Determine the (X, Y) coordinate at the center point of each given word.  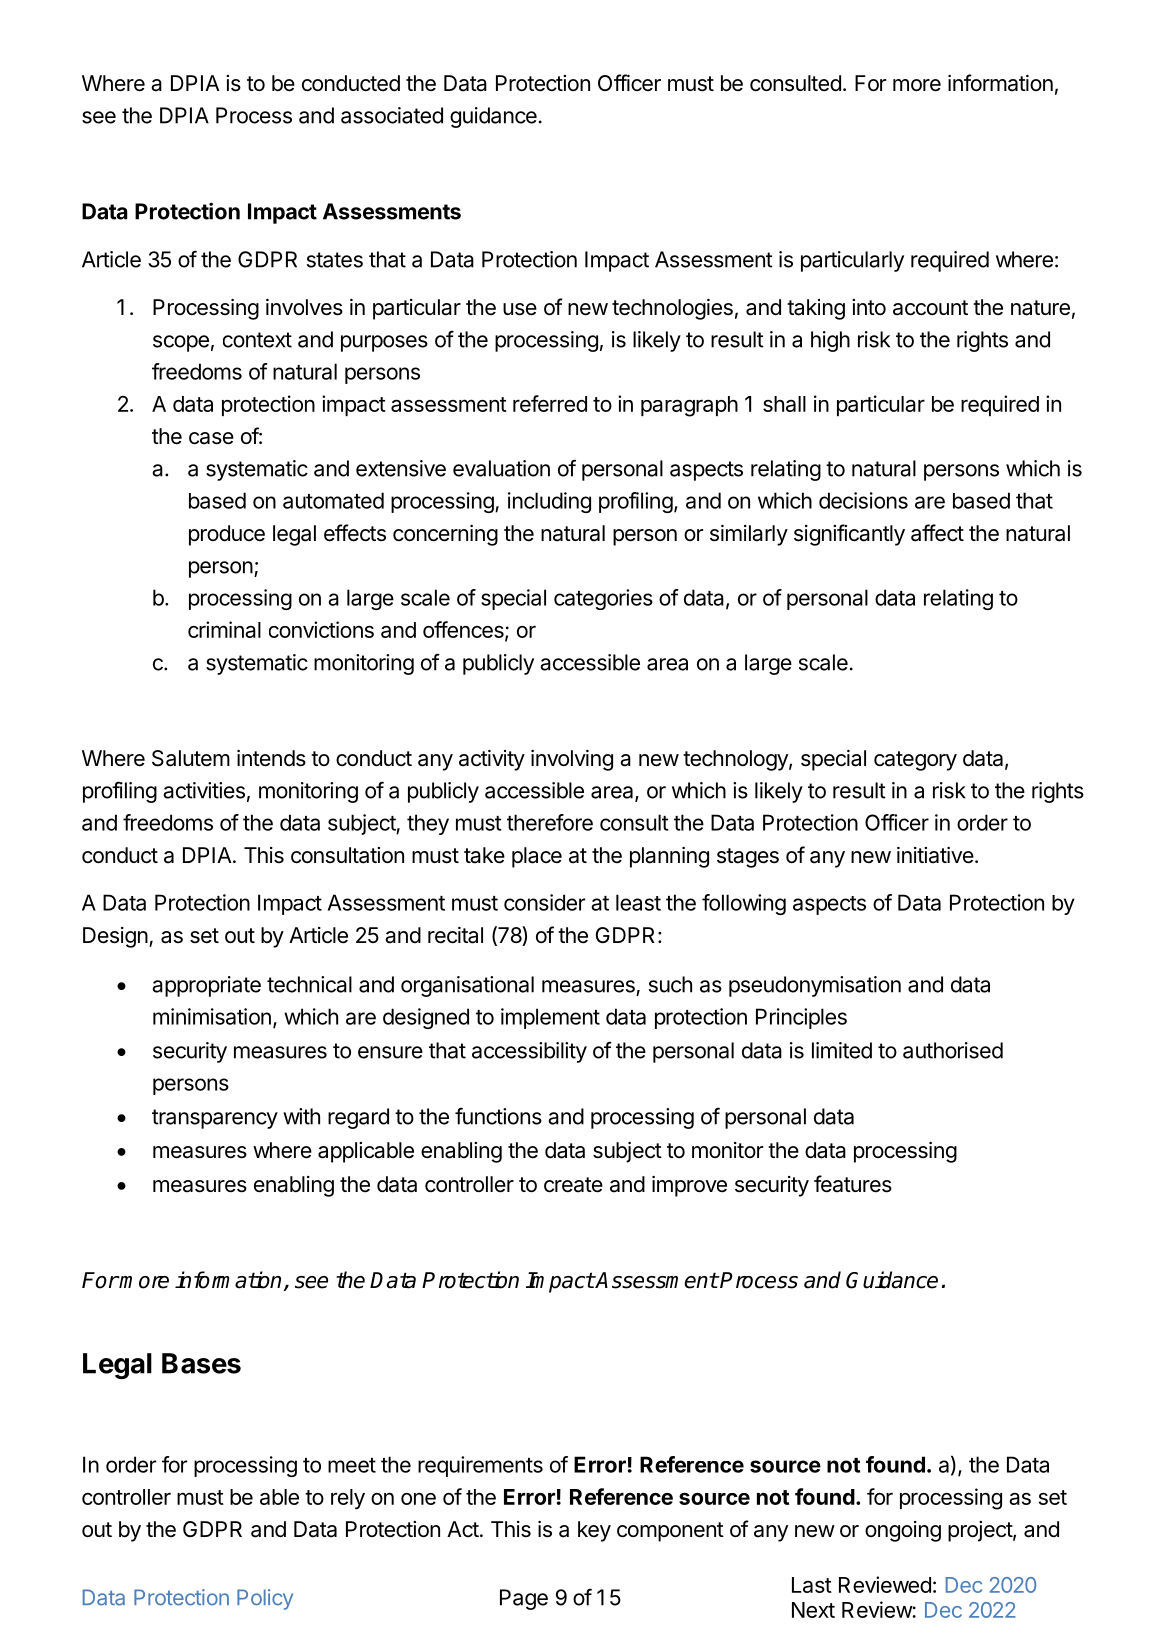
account (930, 308)
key (594, 1531)
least (638, 902)
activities (204, 790)
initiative (935, 855)
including (549, 502)
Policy (265, 1599)
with (301, 1116)
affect (937, 533)
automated (333, 500)
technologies (672, 309)
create (573, 1185)
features (853, 1184)
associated (392, 115)
